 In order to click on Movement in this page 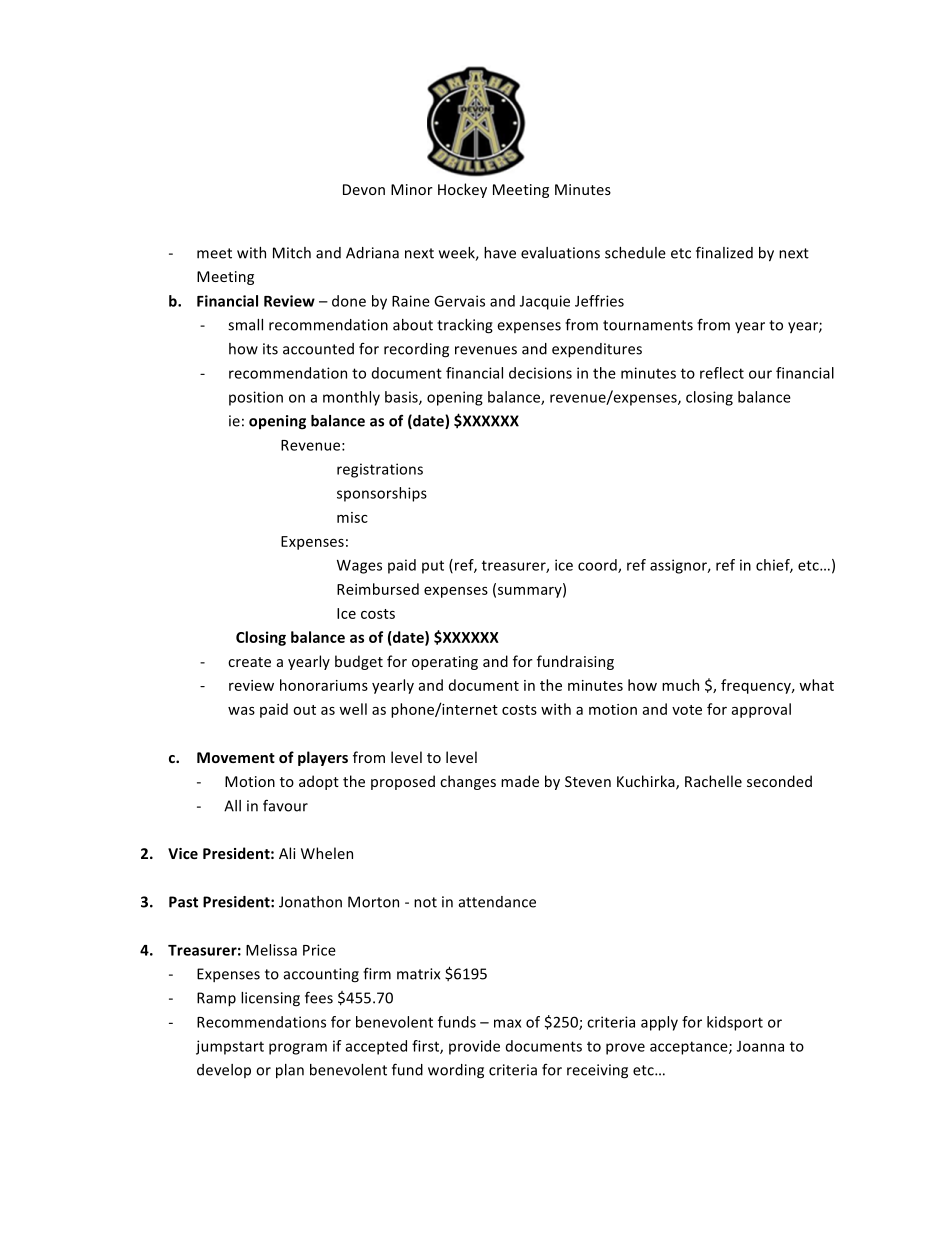, I will do `click(236, 757)`.
